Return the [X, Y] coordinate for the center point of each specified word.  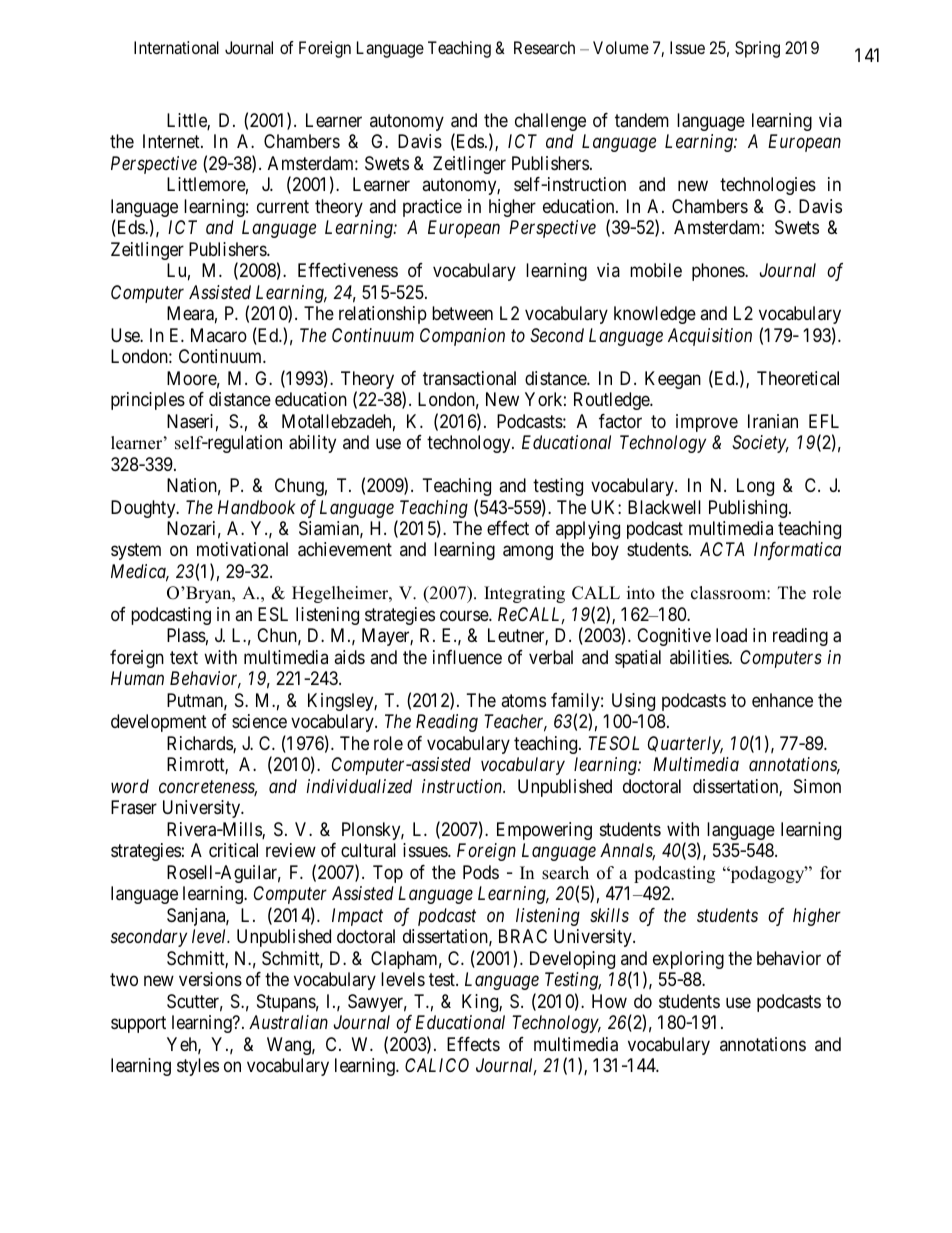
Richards [200, 744]
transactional [469, 378]
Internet [172, 141]
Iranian [773, 421]
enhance [782, 700]
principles [148, 401]
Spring [757, 49]
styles [198, 1067]
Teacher [515, 723]
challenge [550, 122]
